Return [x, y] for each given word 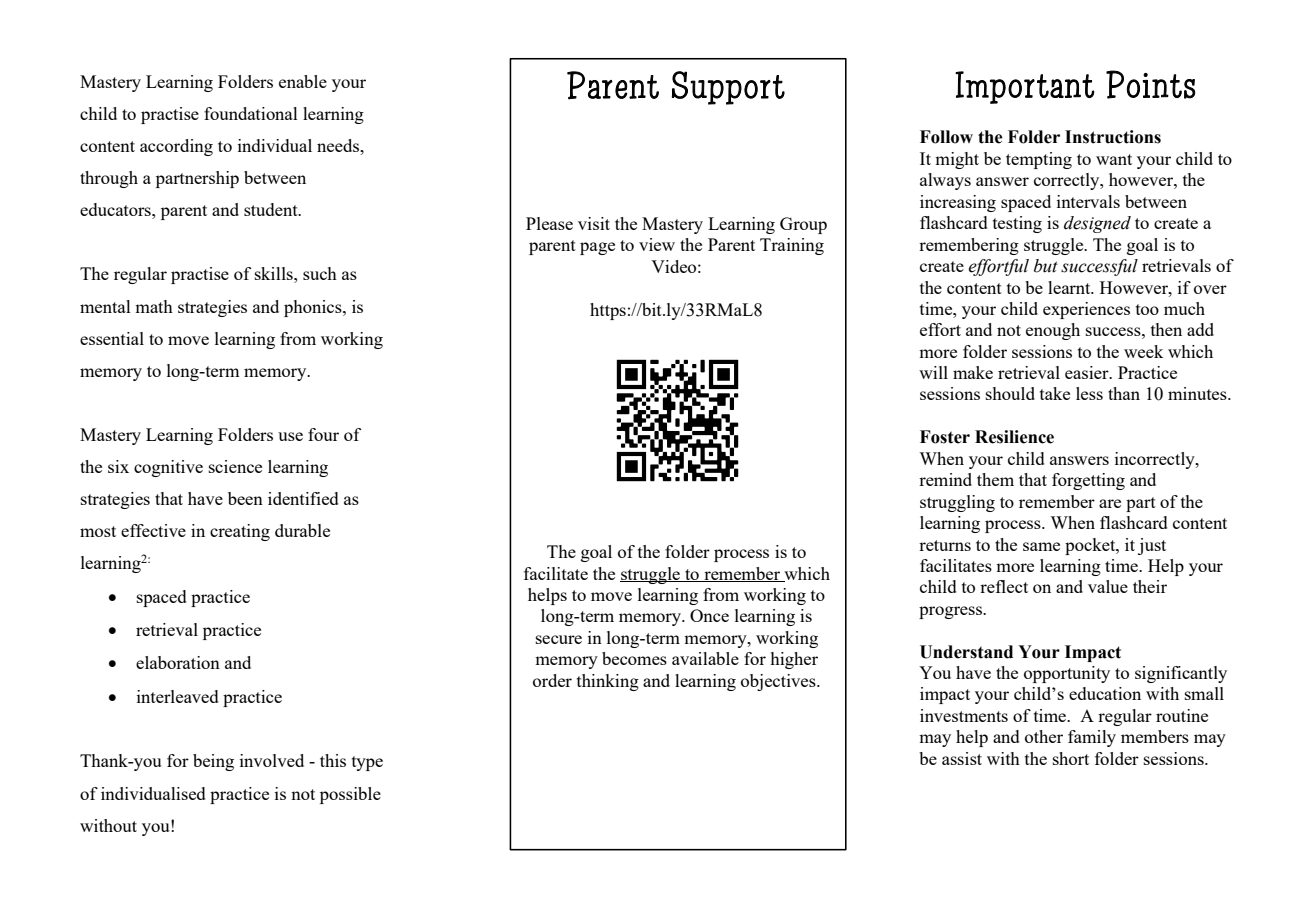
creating [240, 532]
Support [728, 88]
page [597, 248]
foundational [251, 113]
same [1041, 546]
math [154, 306]
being [213, 762]
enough [1053, 331]
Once [709, 615]
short [1071, 758]
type [367, 763]
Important [1025, 87]
